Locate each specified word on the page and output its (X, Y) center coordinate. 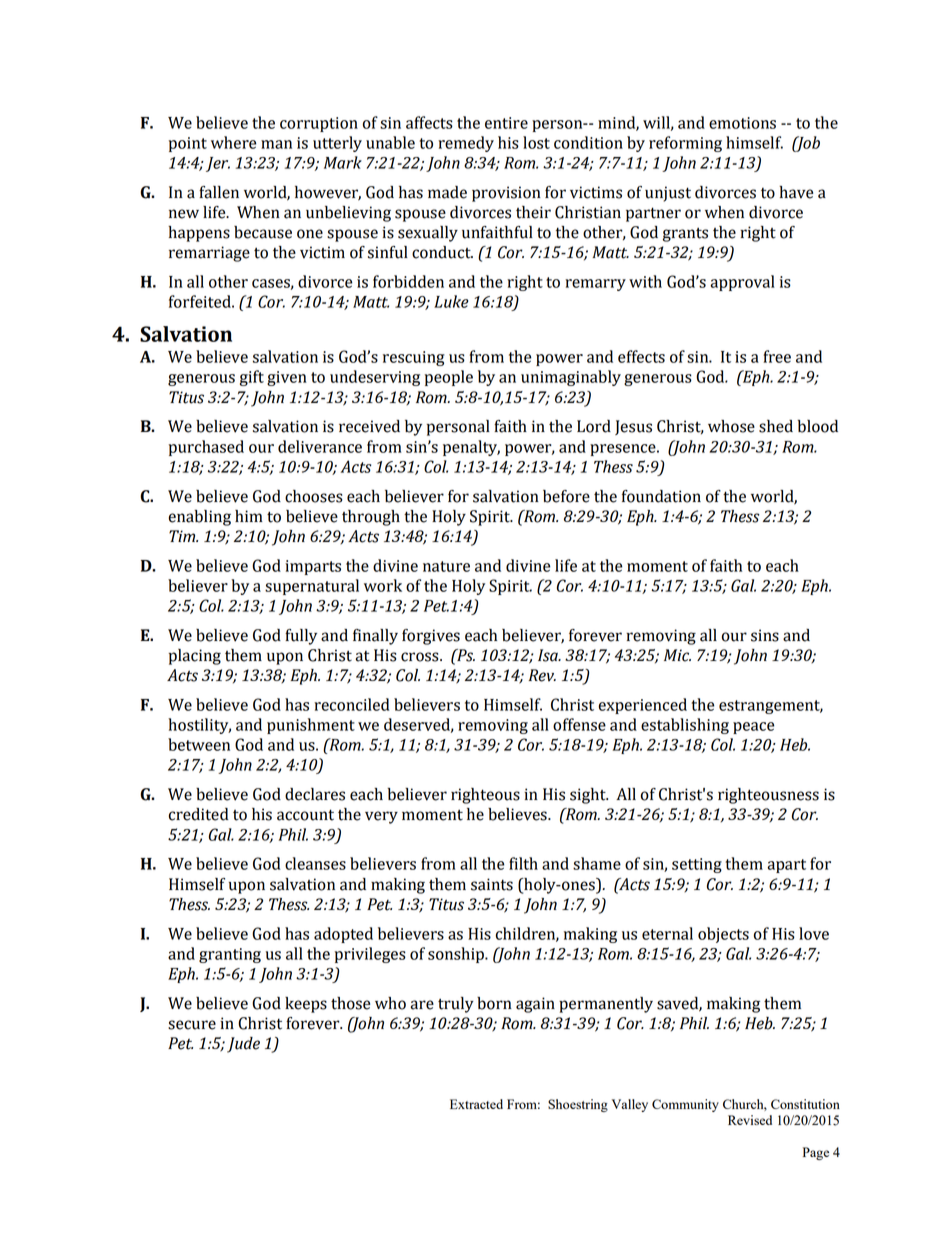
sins (765, 635)
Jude (243, 1045)
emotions (742, 123)
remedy (466, 144)
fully (301, 637)
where (233, 142)
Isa (549, 655)
